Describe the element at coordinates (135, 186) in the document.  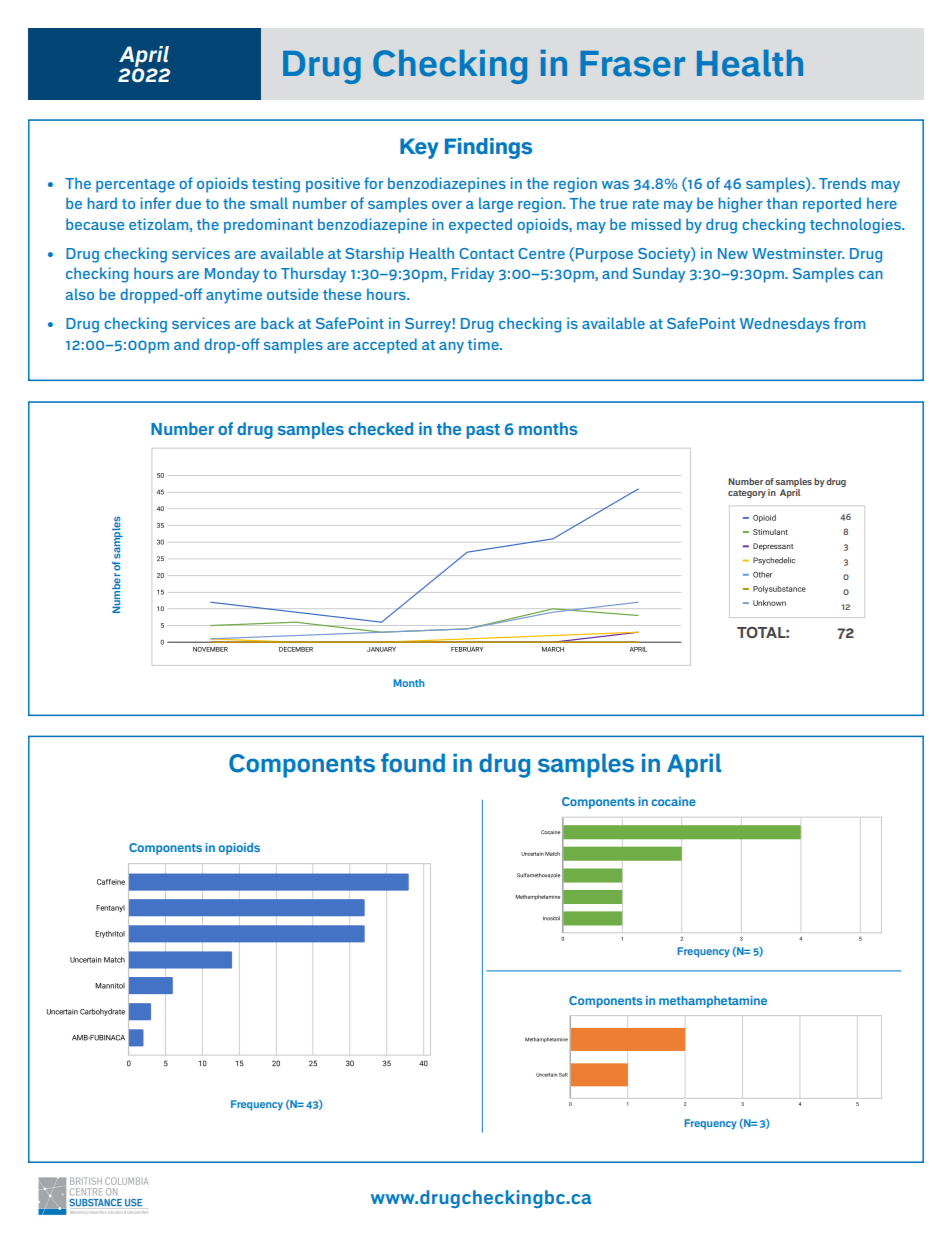
I see `percentage` at that location.
